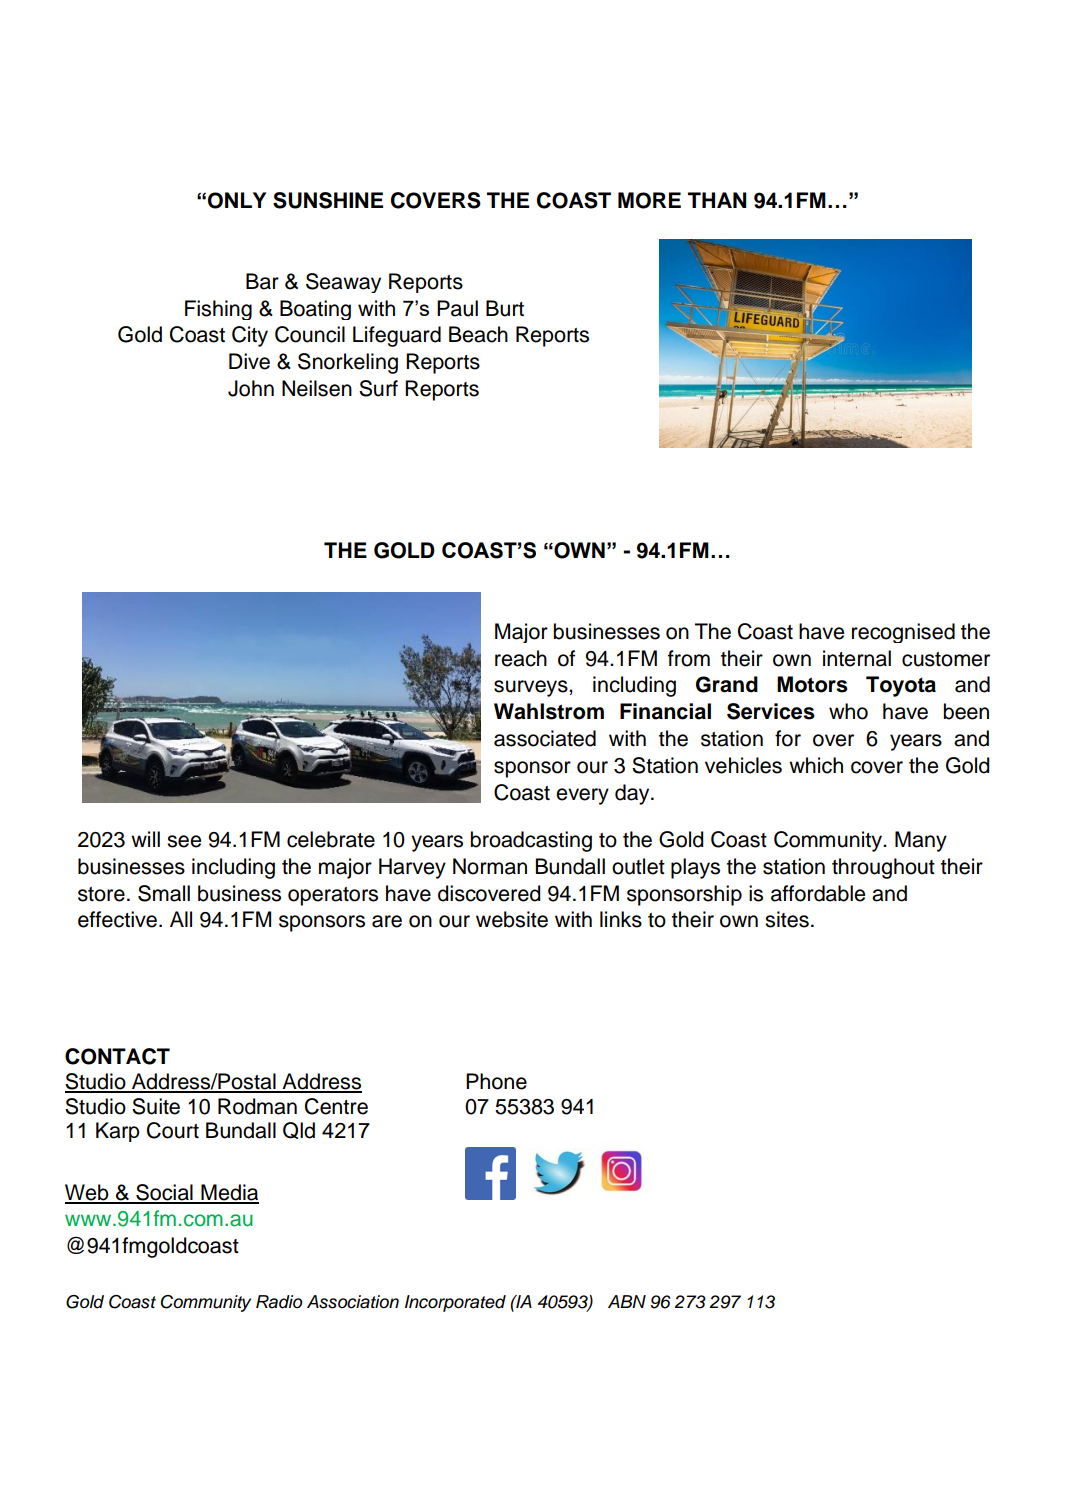 Image resolution: width=1068 pixels, height=1511 pixels. Describe the element at coordinates (717, 200) in the page. I see `THAN` at that location.
